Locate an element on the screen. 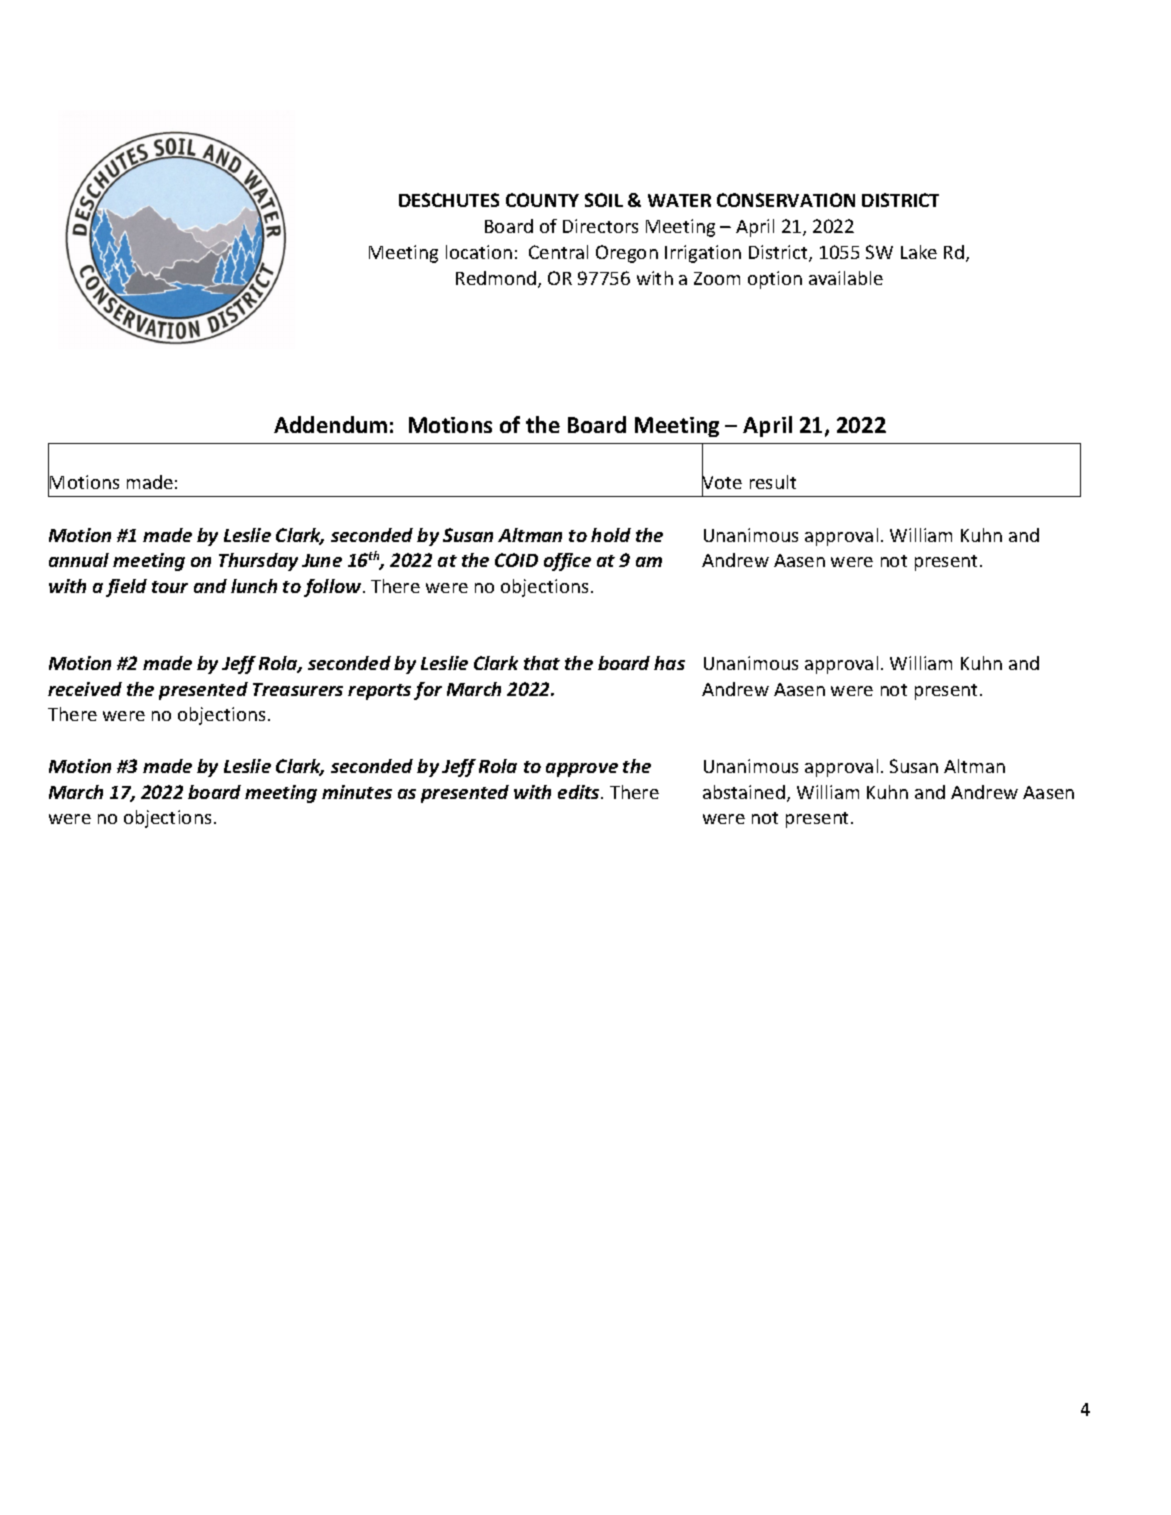 The height and width of the screenshot is (1515, 1171). minutes is located at coordinates (357, 792).
